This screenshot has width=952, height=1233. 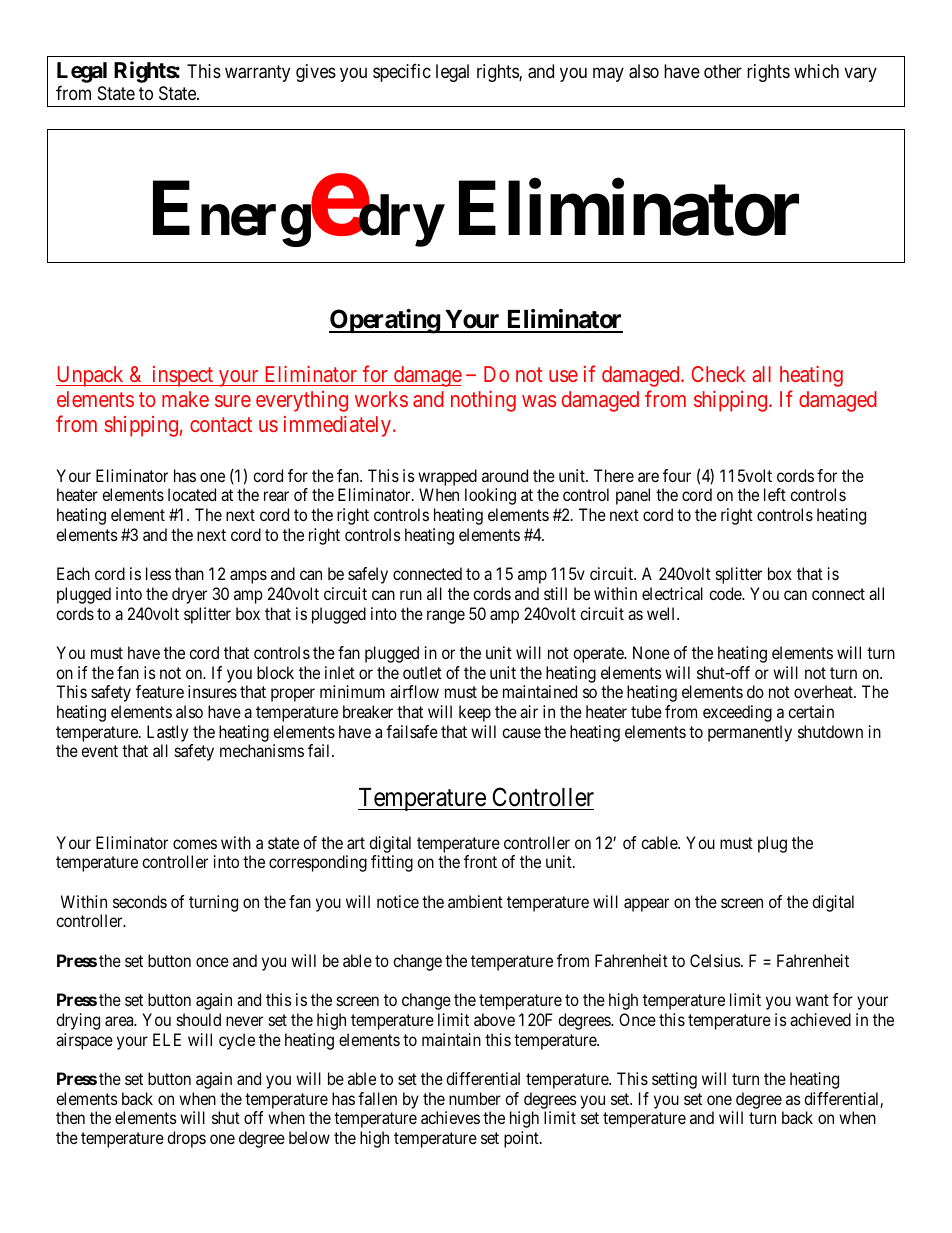 I want to click on gives, so click(x=316, y=73).
